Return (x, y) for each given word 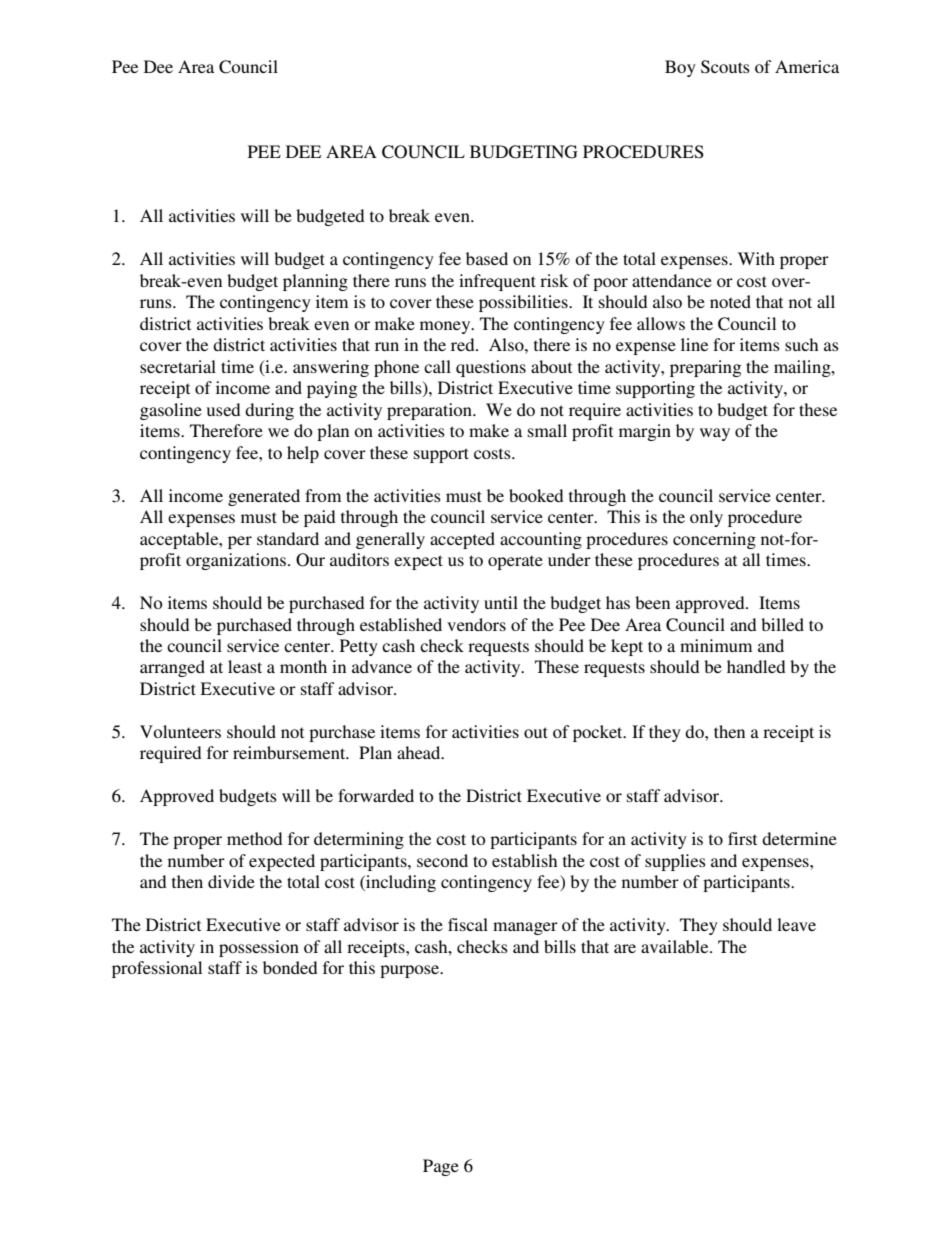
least (245, 666)
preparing (705, 368)
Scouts (725, 67)
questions (491, 368)
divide (231, 881)
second (442, 860)
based (487, 258)
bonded (290, 967)
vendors (476, 624)
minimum (716, 645)
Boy (680, 68)
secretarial (178, 366)
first (742, 838)
